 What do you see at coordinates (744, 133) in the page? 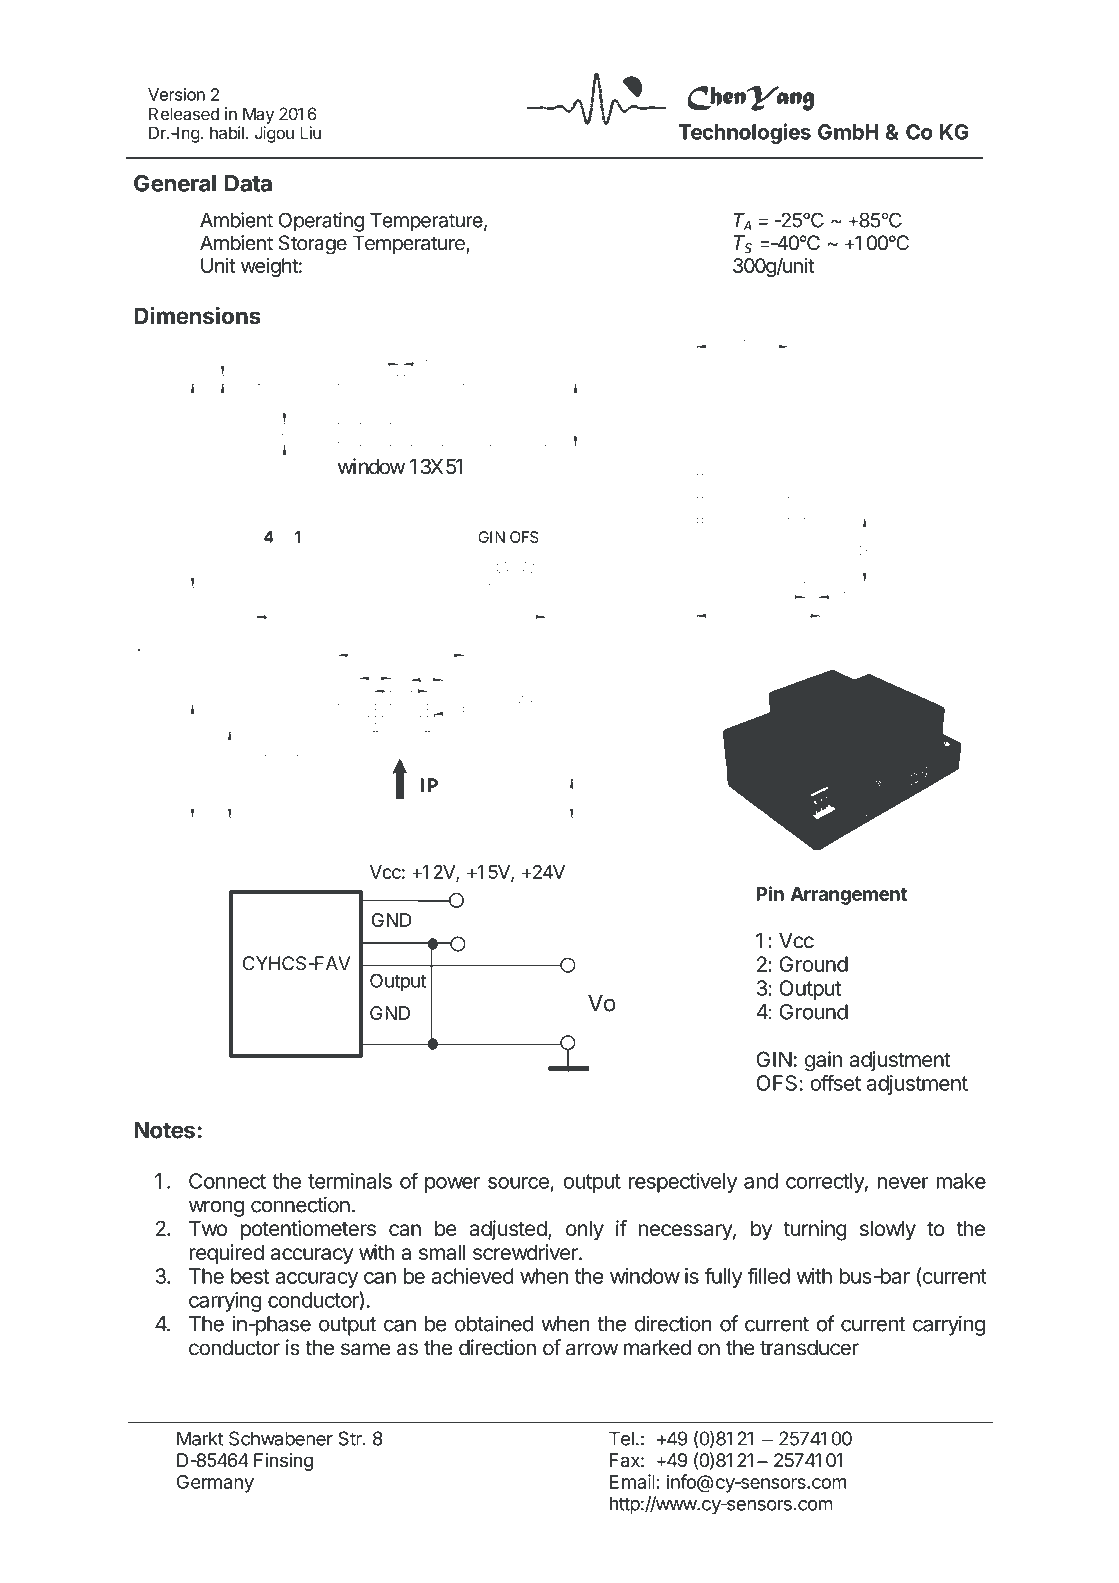
I see `Technologies` at bounding box center [744, 133].
